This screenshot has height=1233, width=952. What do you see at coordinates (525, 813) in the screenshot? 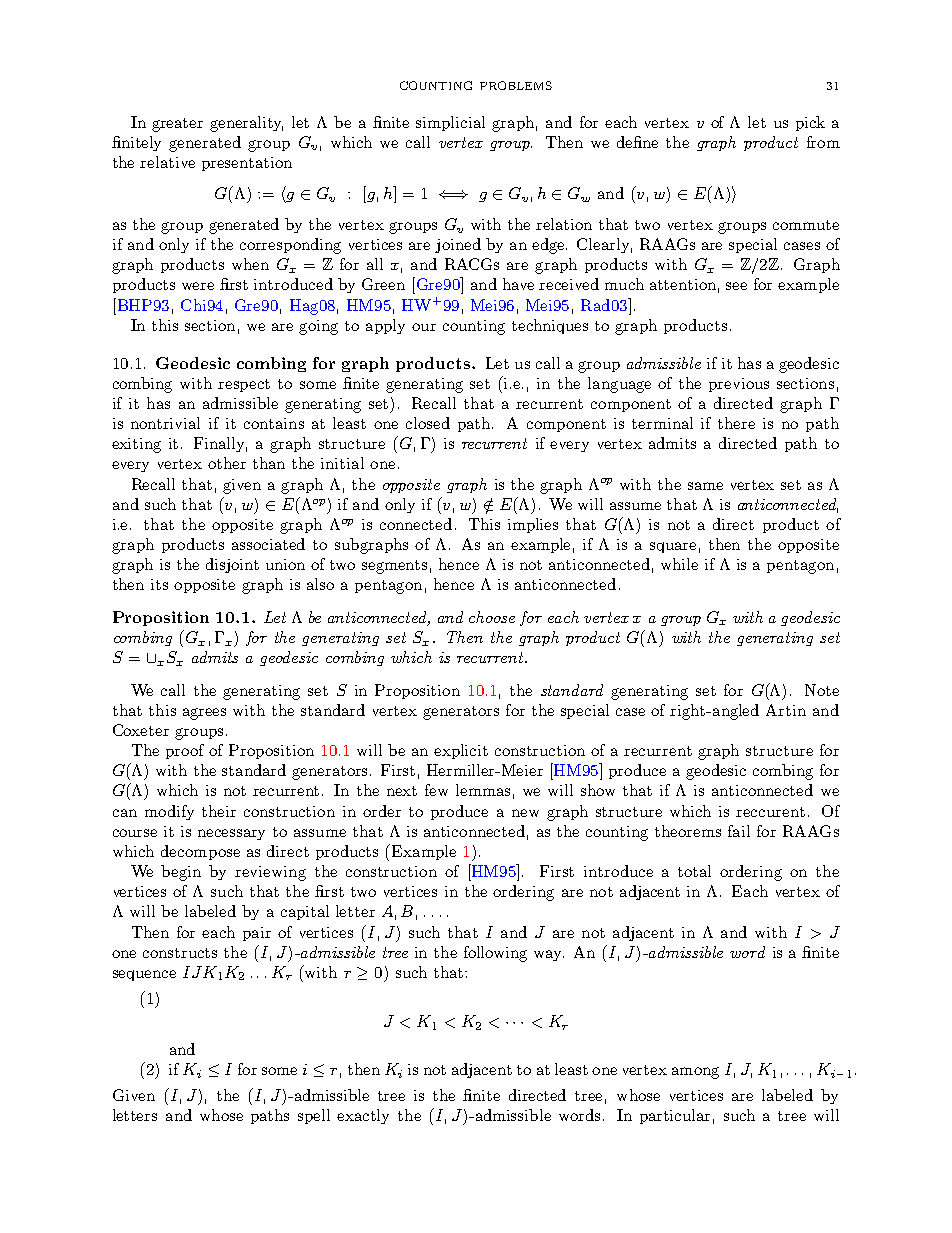
I see `new` at bounding box center [525, 813].
